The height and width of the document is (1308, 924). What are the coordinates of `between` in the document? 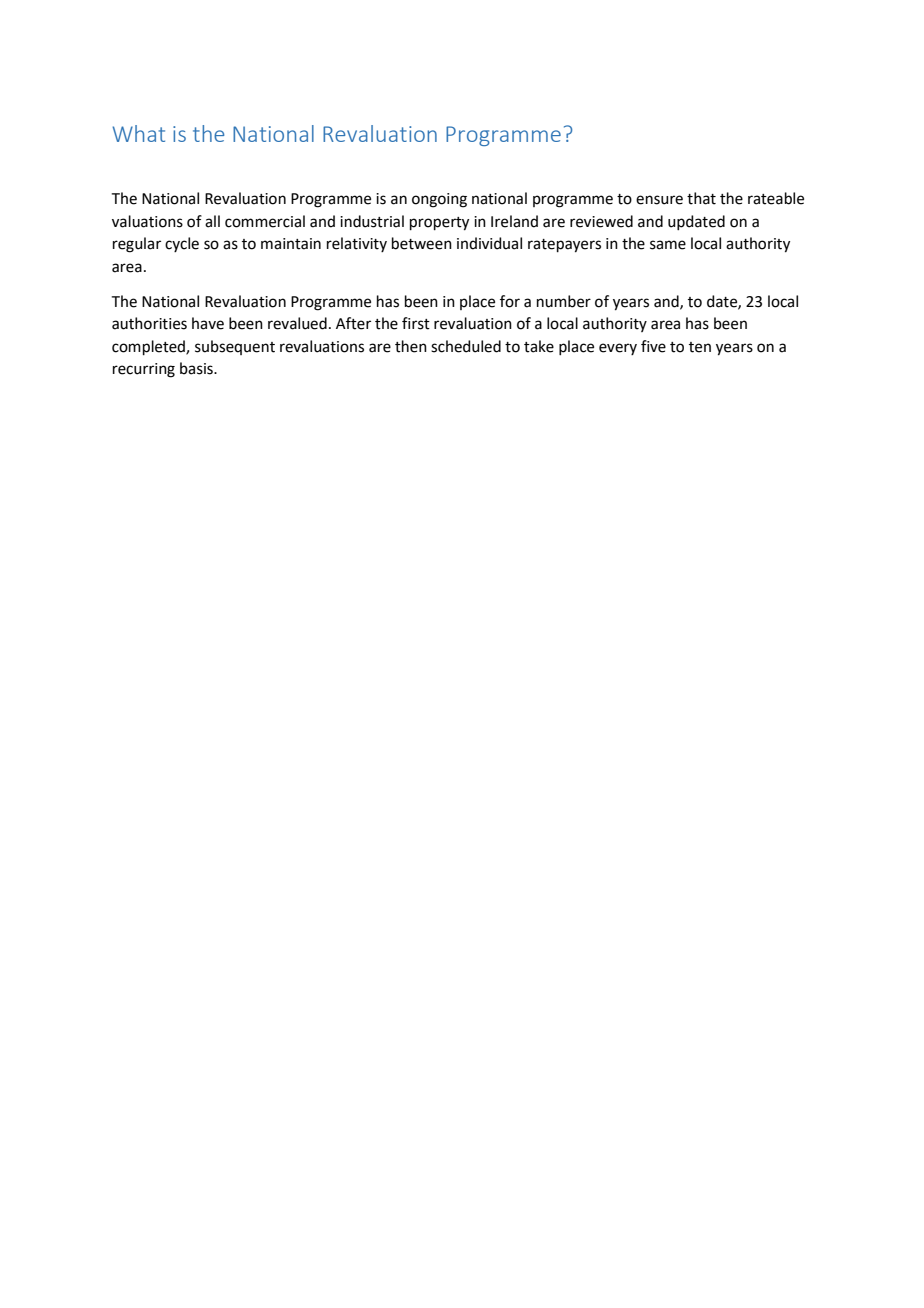 It's located at (422, 243).
